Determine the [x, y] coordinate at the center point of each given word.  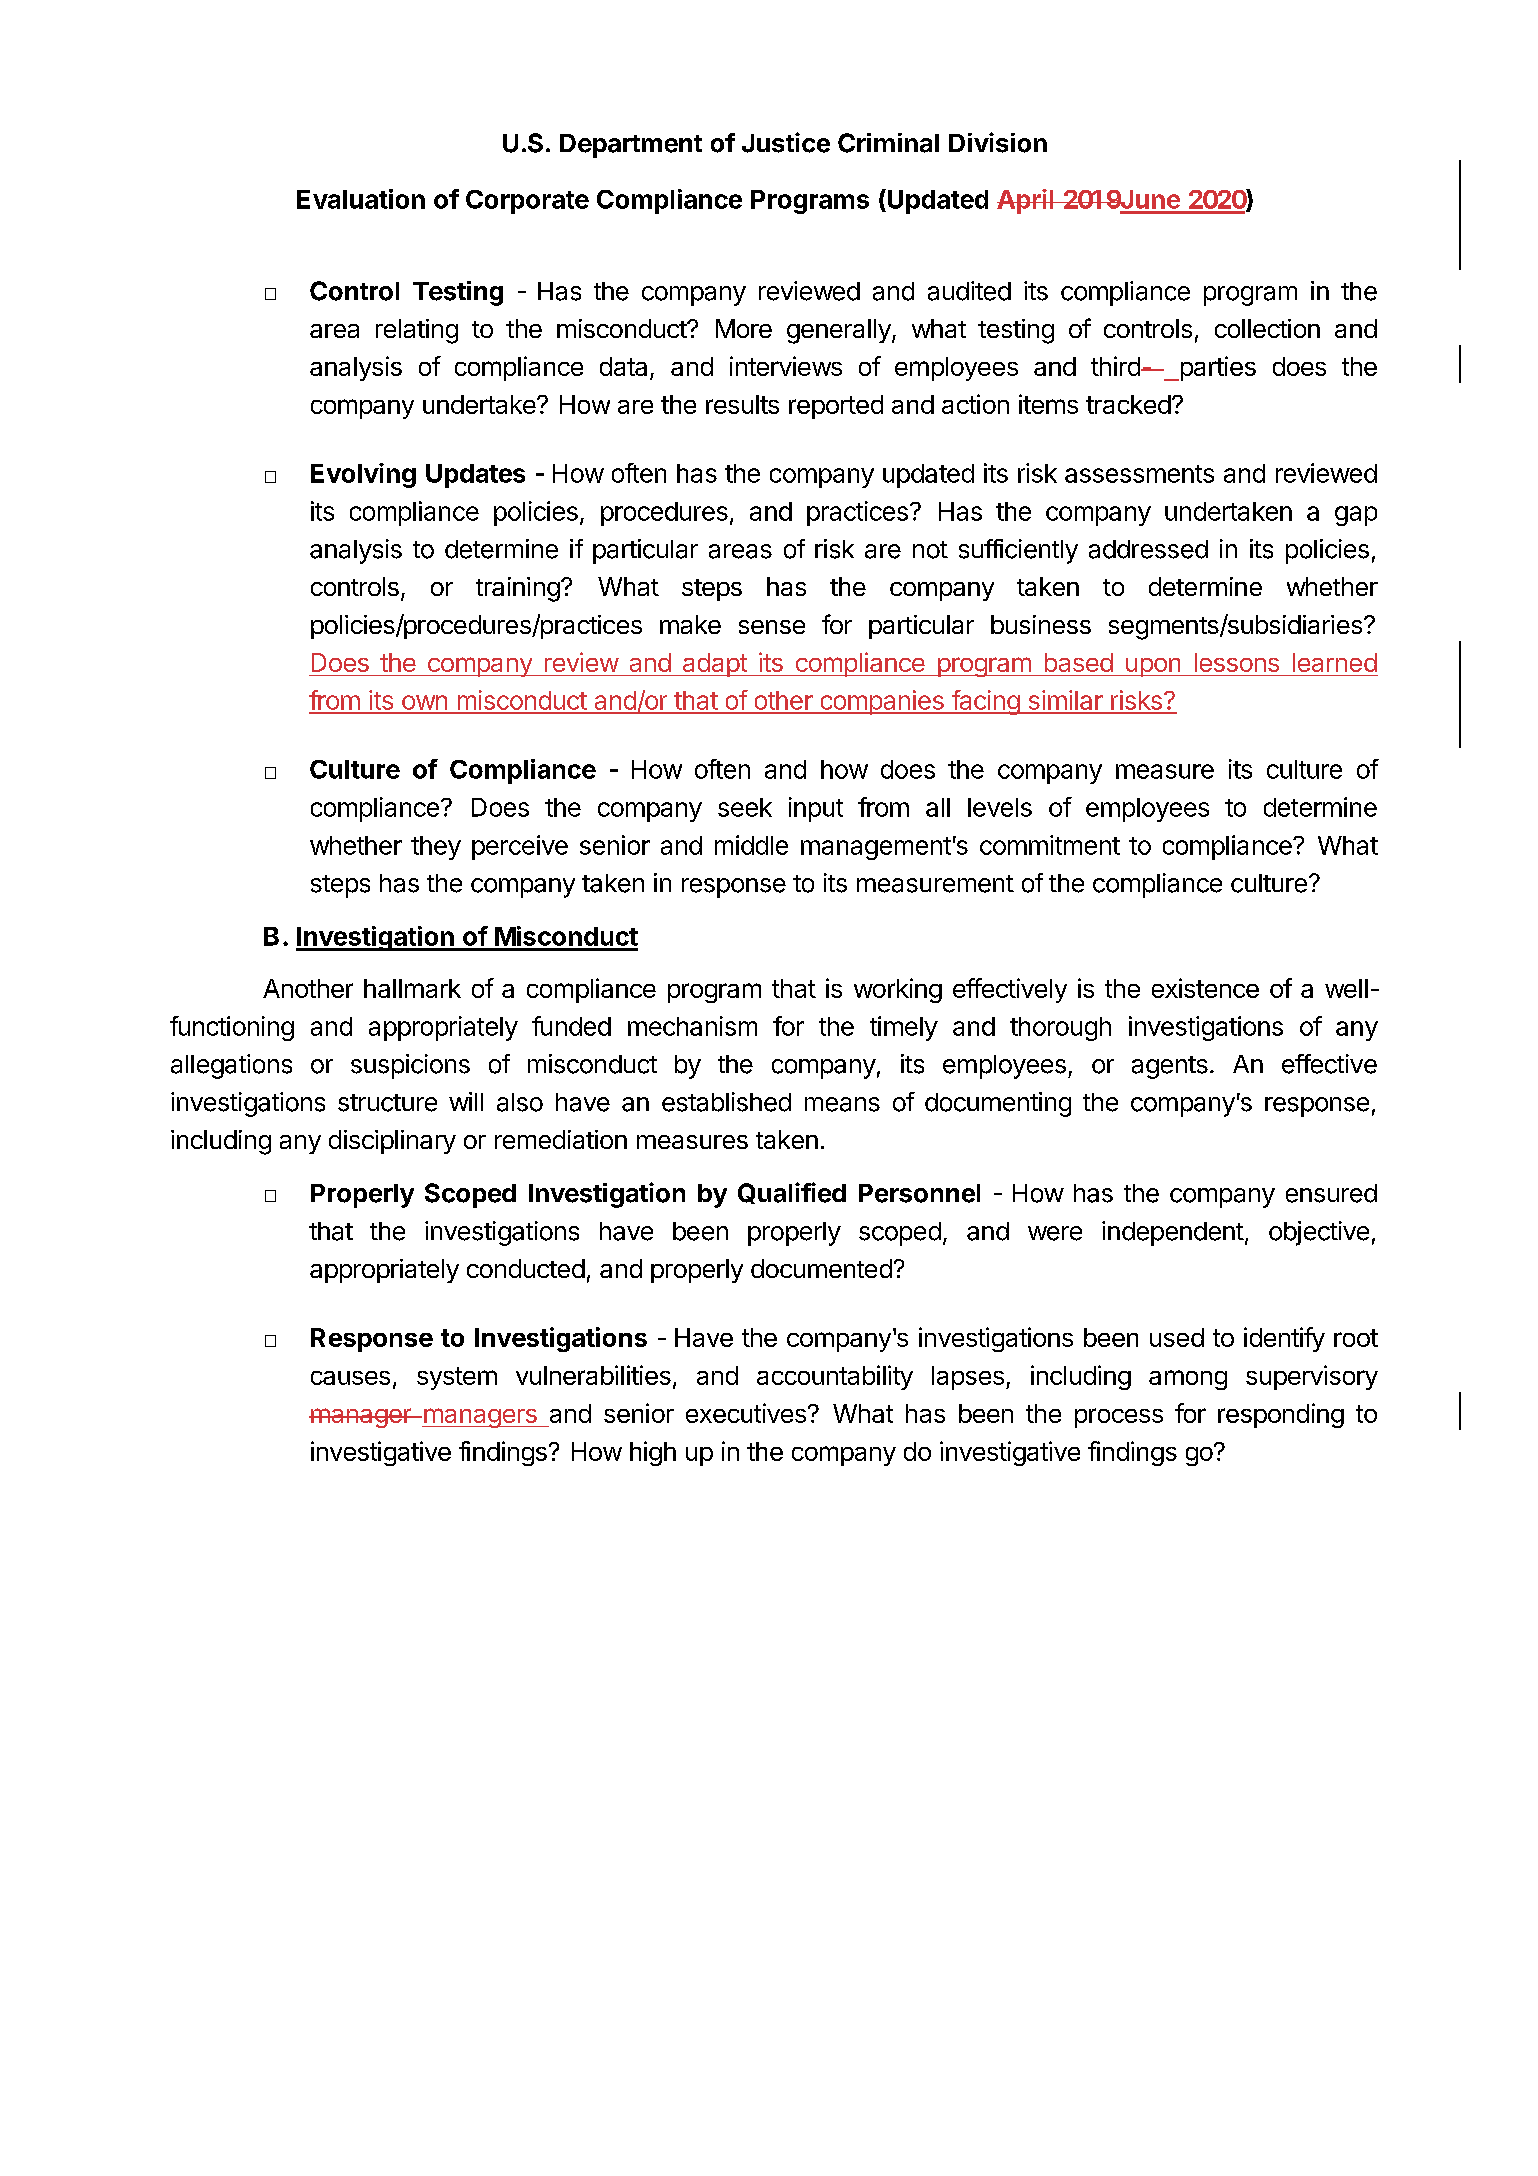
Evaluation [361, 199]
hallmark [412, 988]
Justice [786, 142]
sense [772, 627]
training [518, 589]
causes [350, 1378]
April [1026, 201]
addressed [1148, 549]
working [898, 990]
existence [1205, 988]
